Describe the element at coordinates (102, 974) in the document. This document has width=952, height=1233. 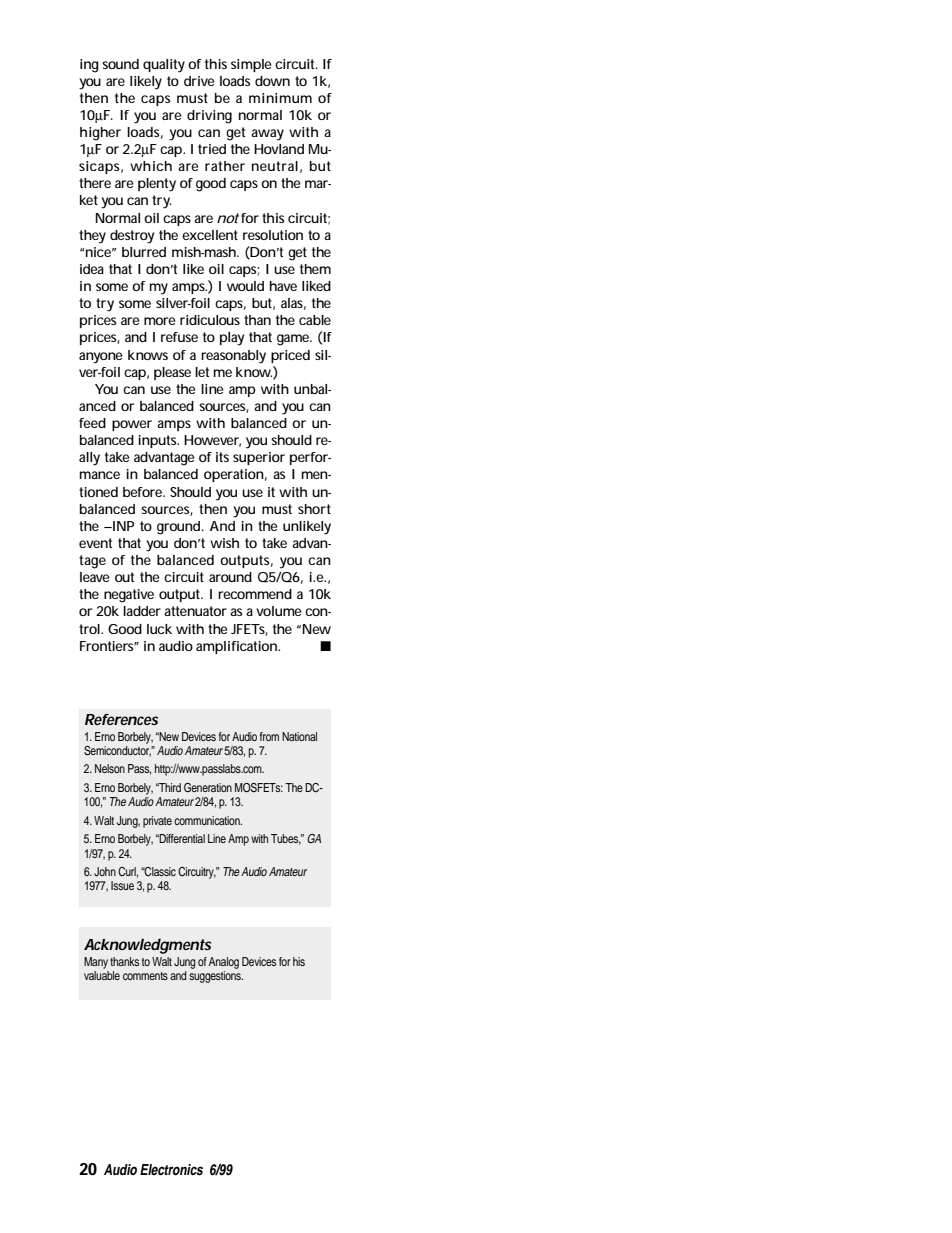
I see `valuable` at that location.
